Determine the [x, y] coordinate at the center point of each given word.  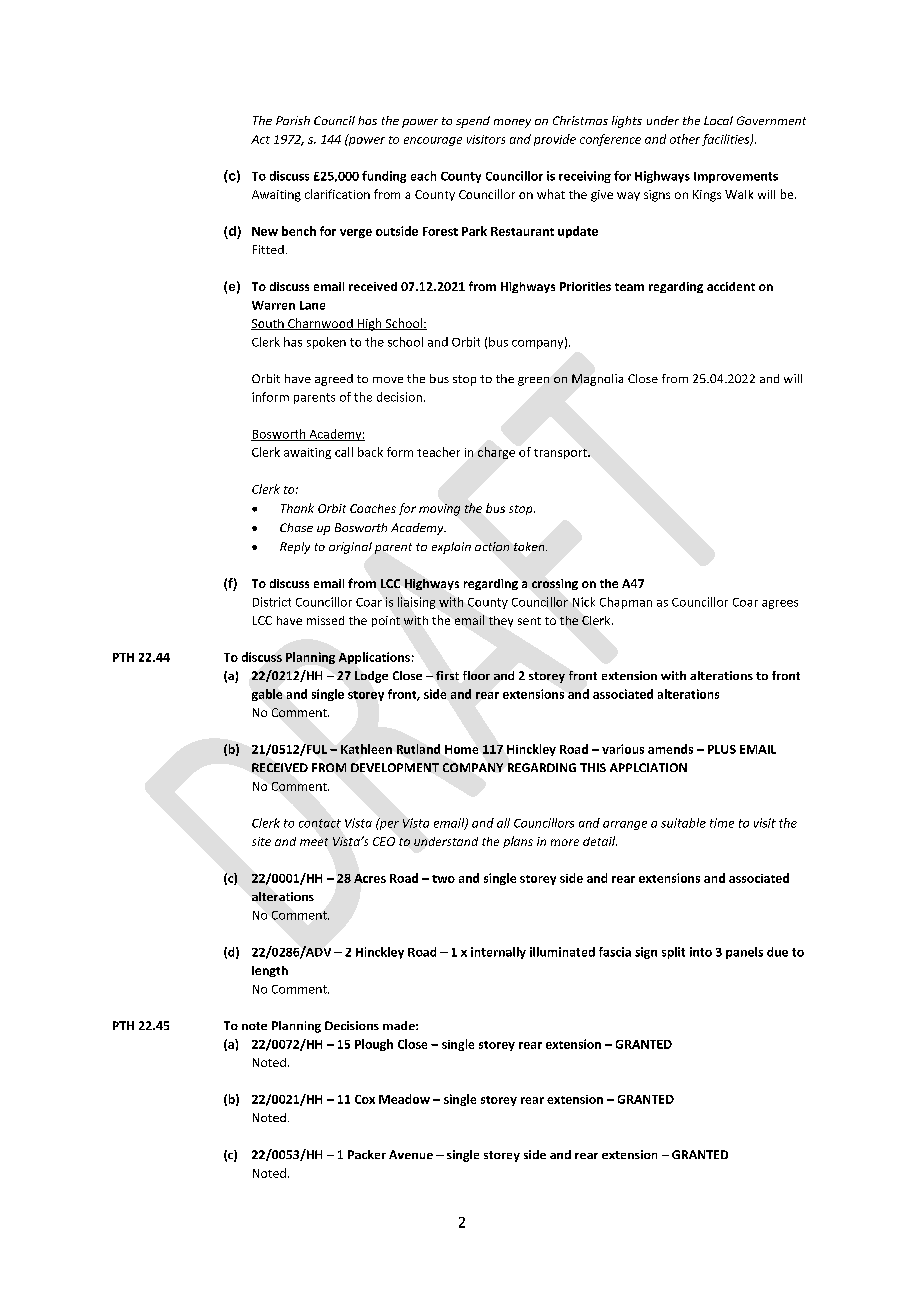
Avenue [411, 1154]
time [722, 823]
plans [518, 842]
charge [496, 453]
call [344, 452]
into [701, 952]
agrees [780, 604]
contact [320, 823]
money [512, 123]
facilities [727, 140]
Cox [365, 1099]
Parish [293, 120]
